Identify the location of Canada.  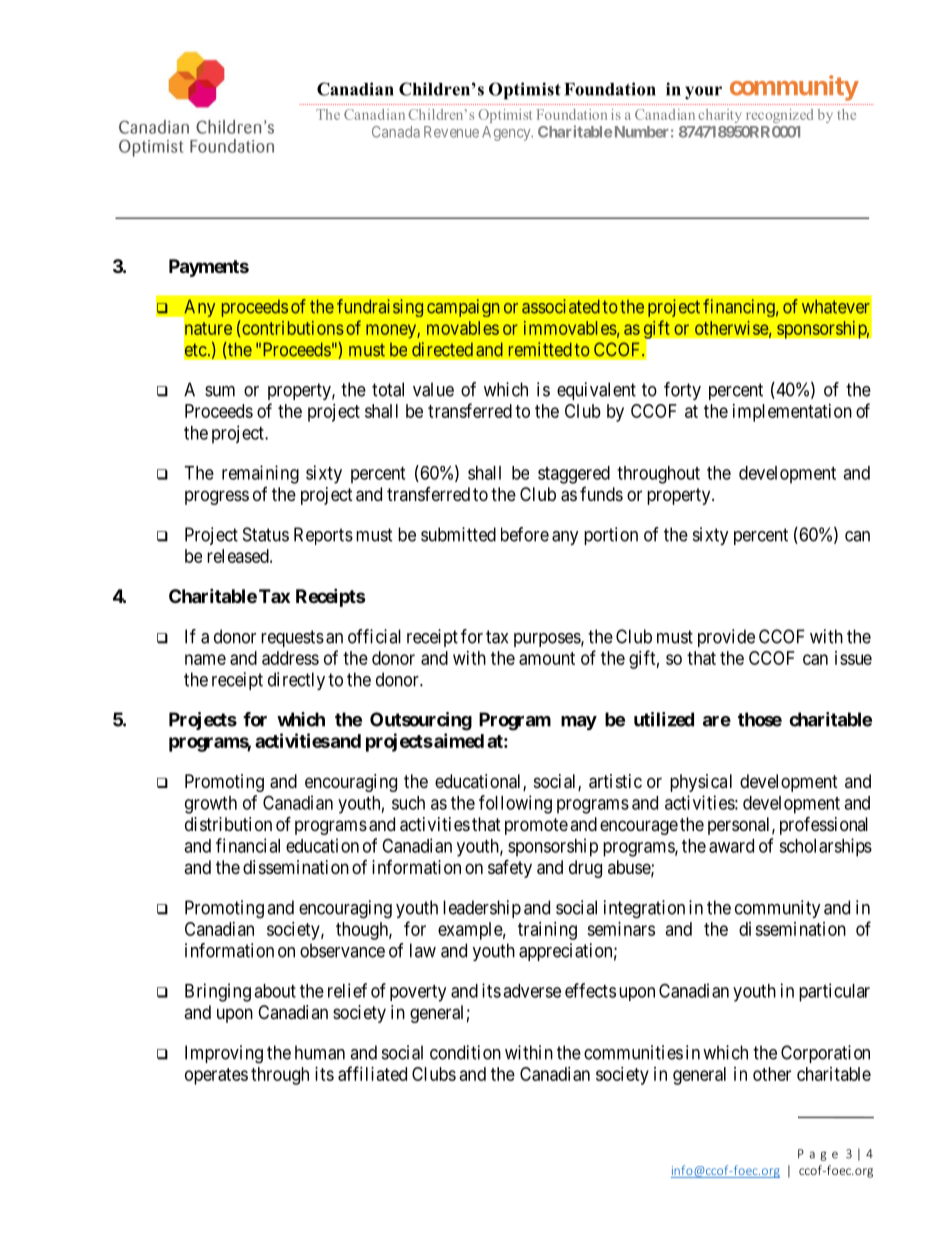
(396, 132).
